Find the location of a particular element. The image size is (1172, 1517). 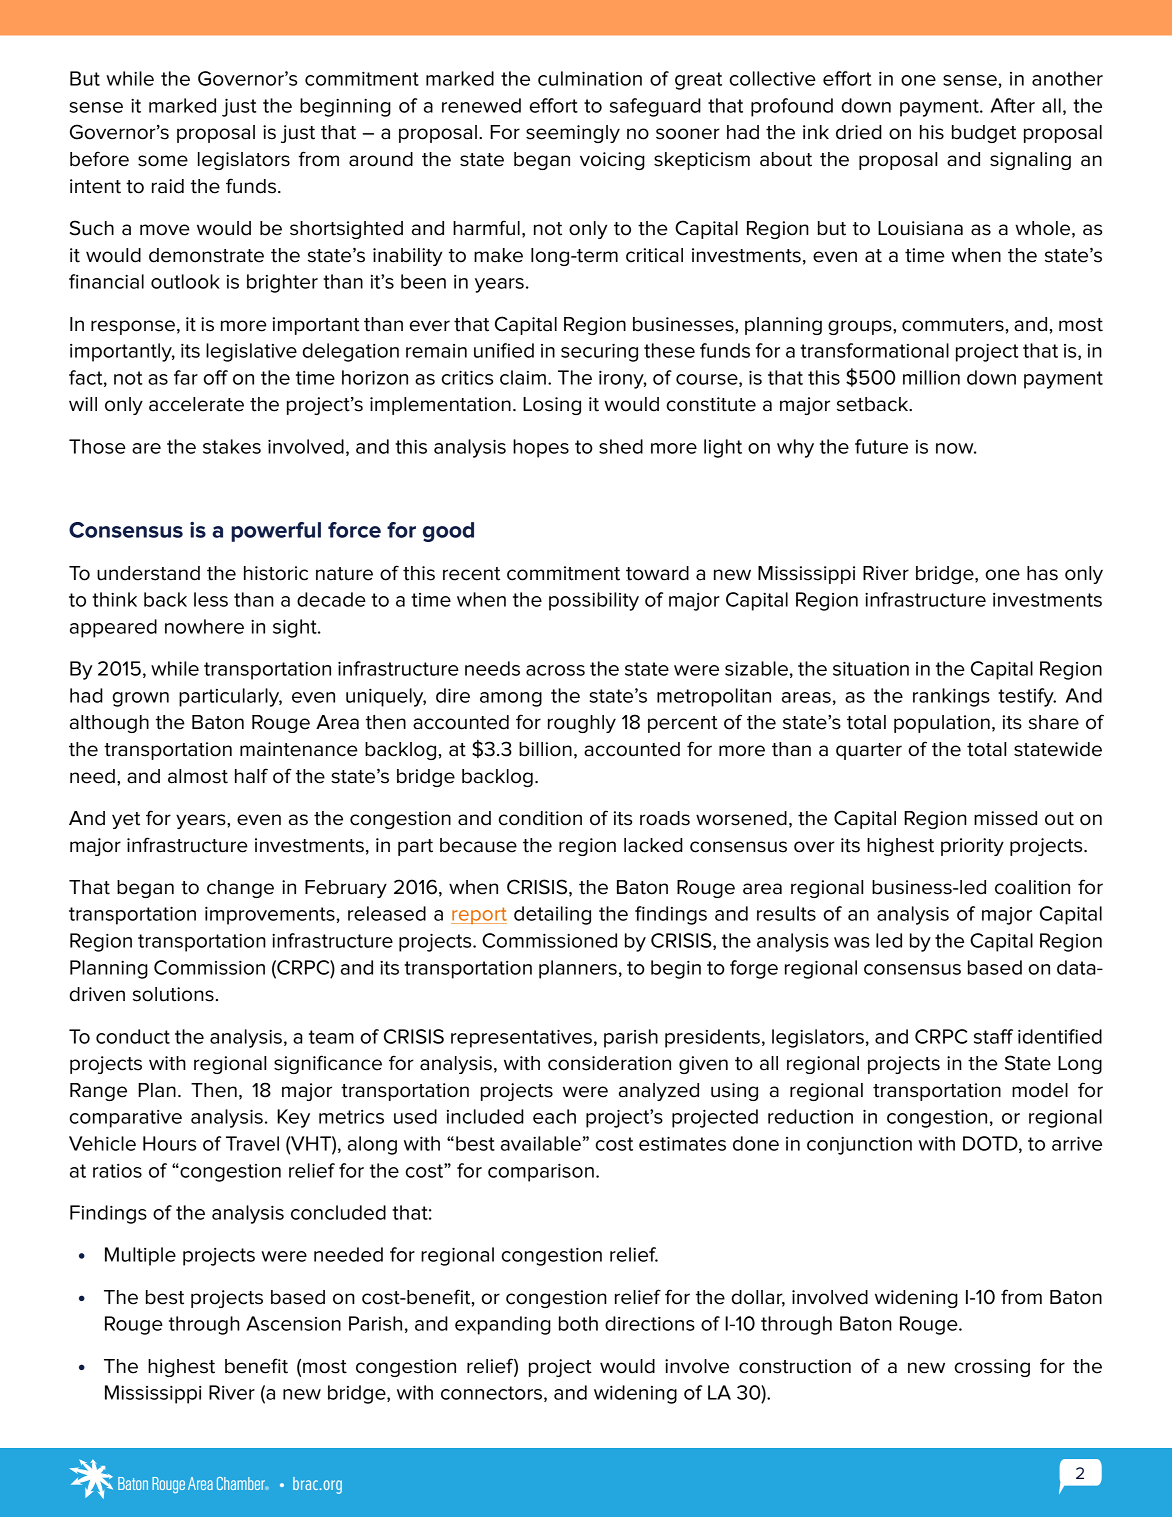

million is located at coordinates (931, 377).
